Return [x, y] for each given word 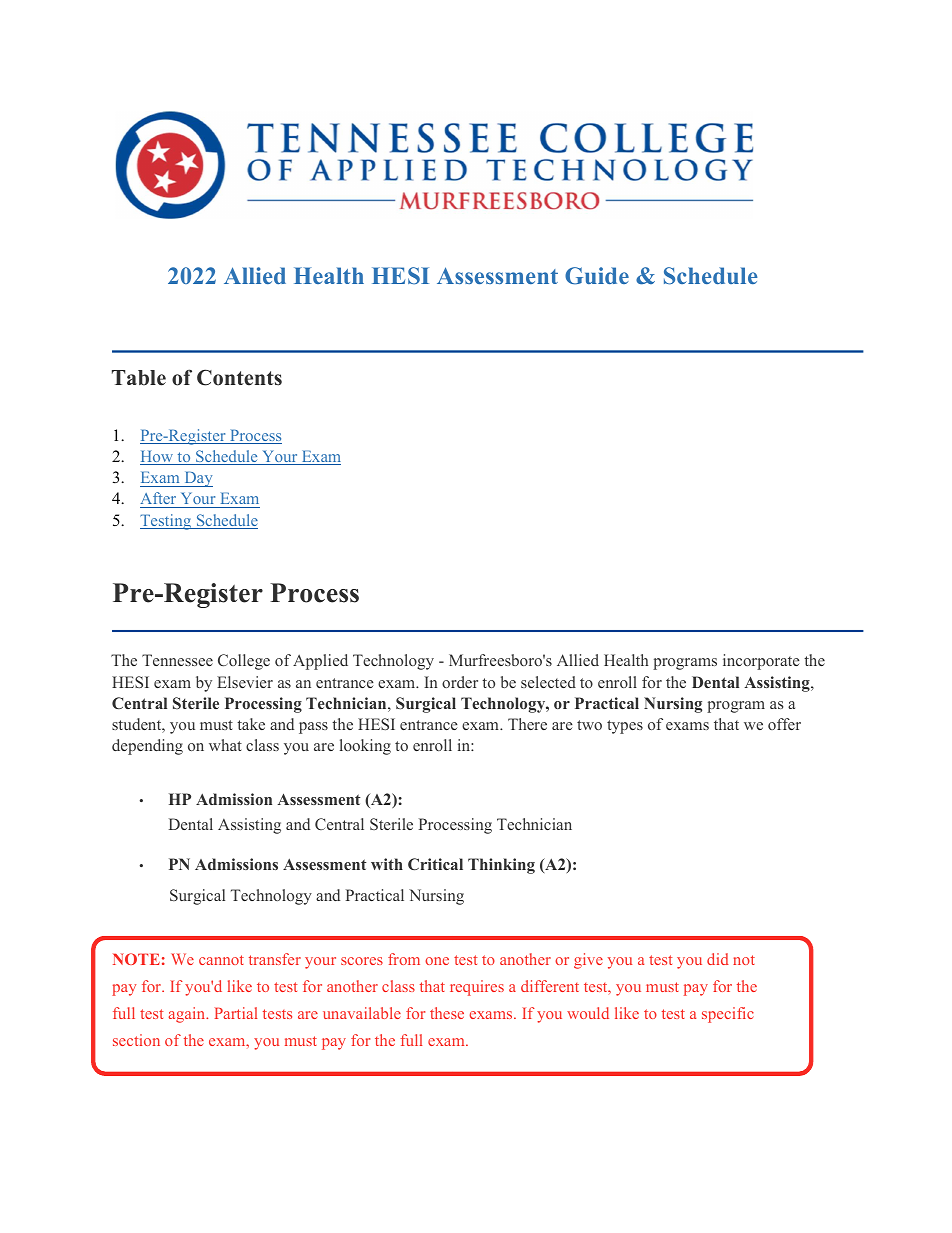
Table [139, 378]
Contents [239, 377]
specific [728, 1015]
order [460, 682]
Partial [236, 1013]
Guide [597, 276]
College [244, 662]
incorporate [761, 662]
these [447, 1013]
